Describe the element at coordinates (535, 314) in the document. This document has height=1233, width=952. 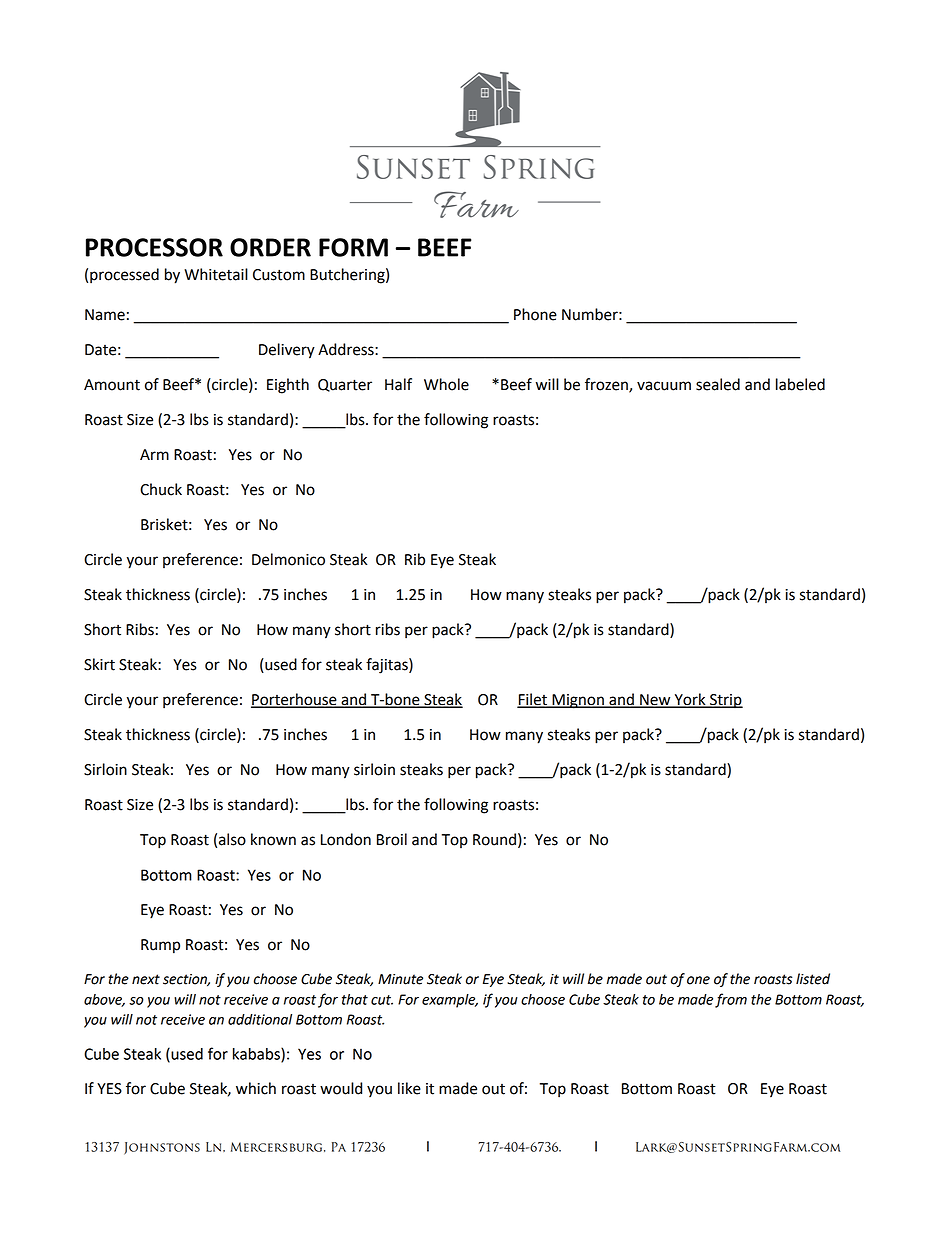
I see `Phone` at that location.
